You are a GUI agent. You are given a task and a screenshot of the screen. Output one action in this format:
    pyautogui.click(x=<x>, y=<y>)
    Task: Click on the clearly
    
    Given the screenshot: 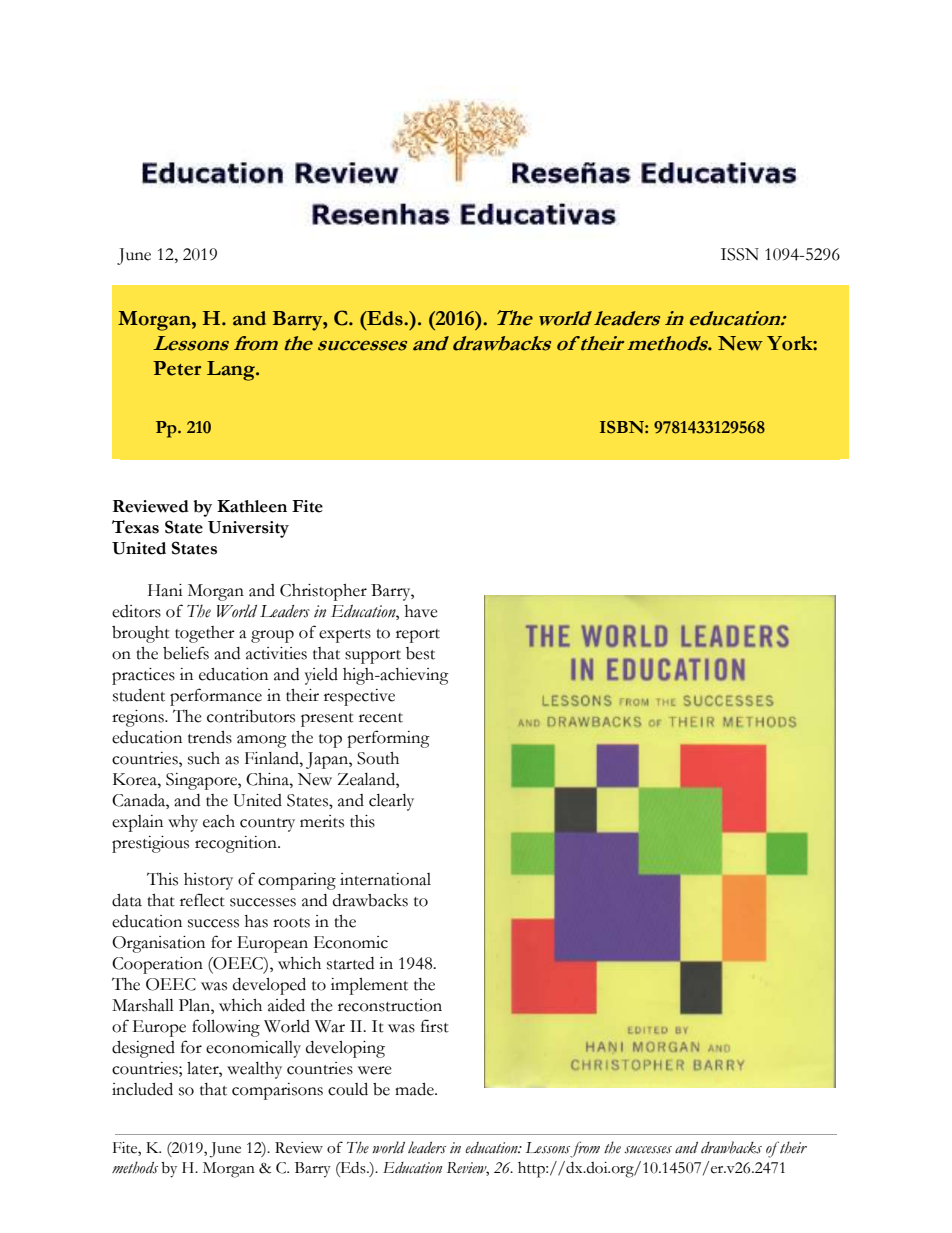 What is the action you would take?
    pyautogui.click(x=391, y=802)
